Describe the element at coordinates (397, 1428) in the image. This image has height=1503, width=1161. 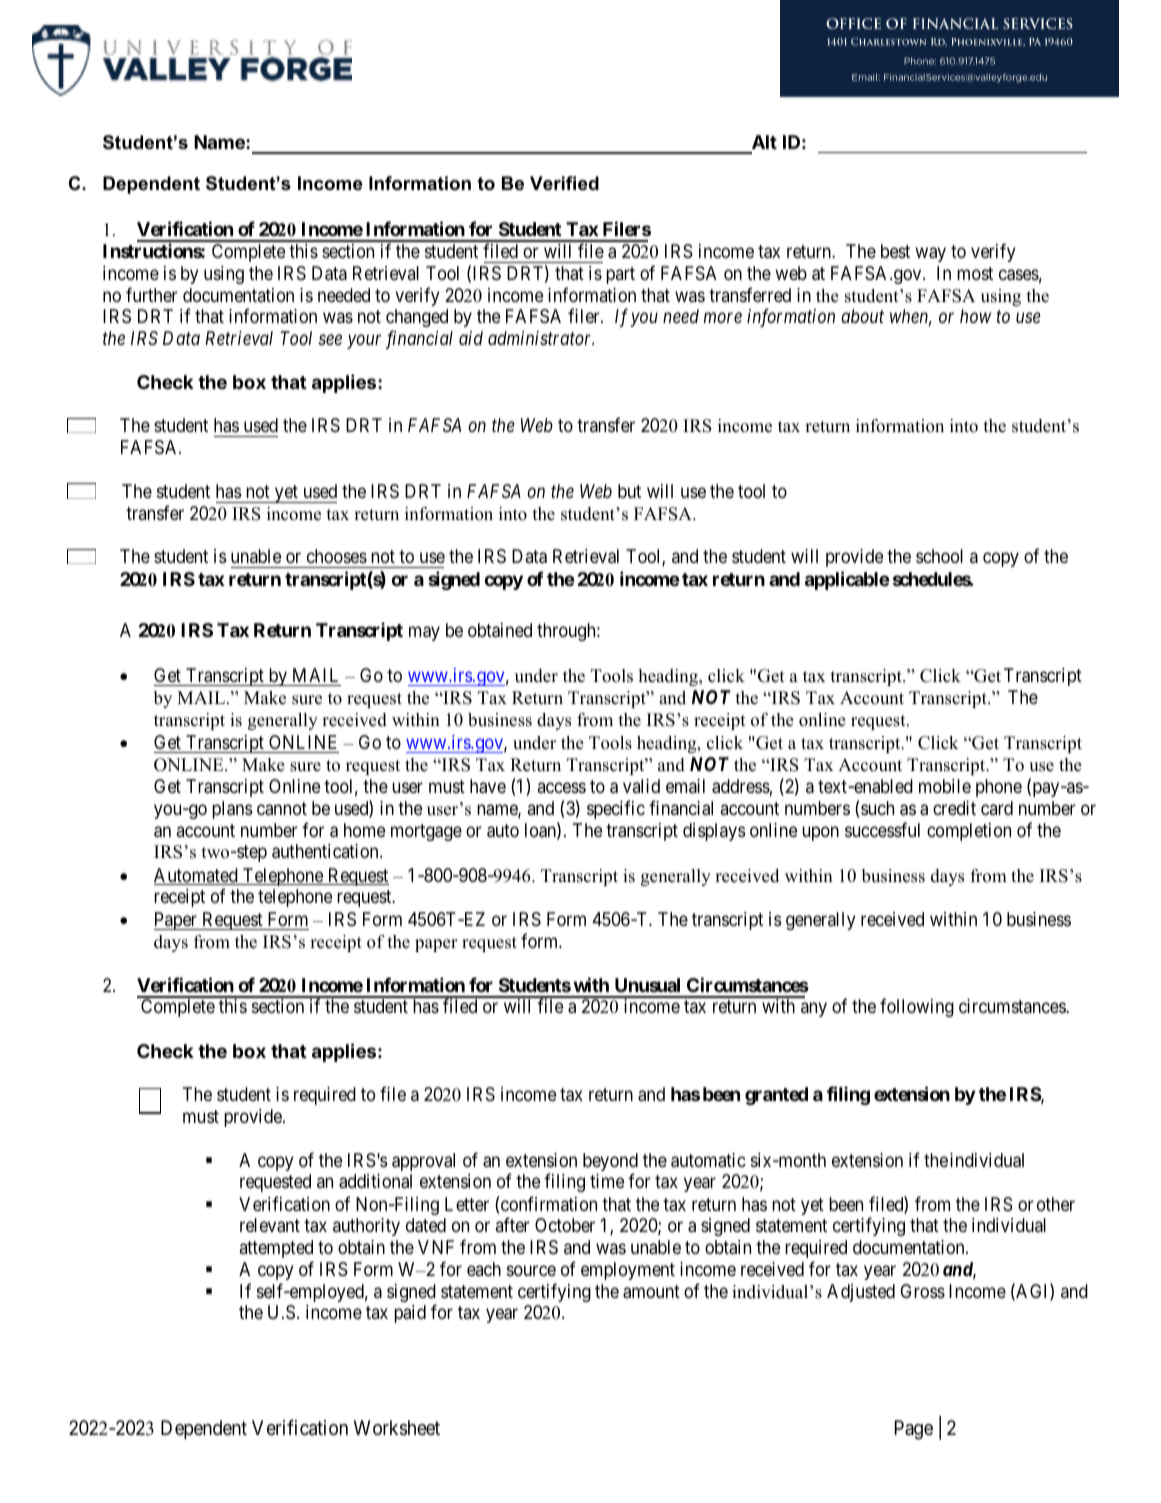
I see `Worksheet` at that location.
